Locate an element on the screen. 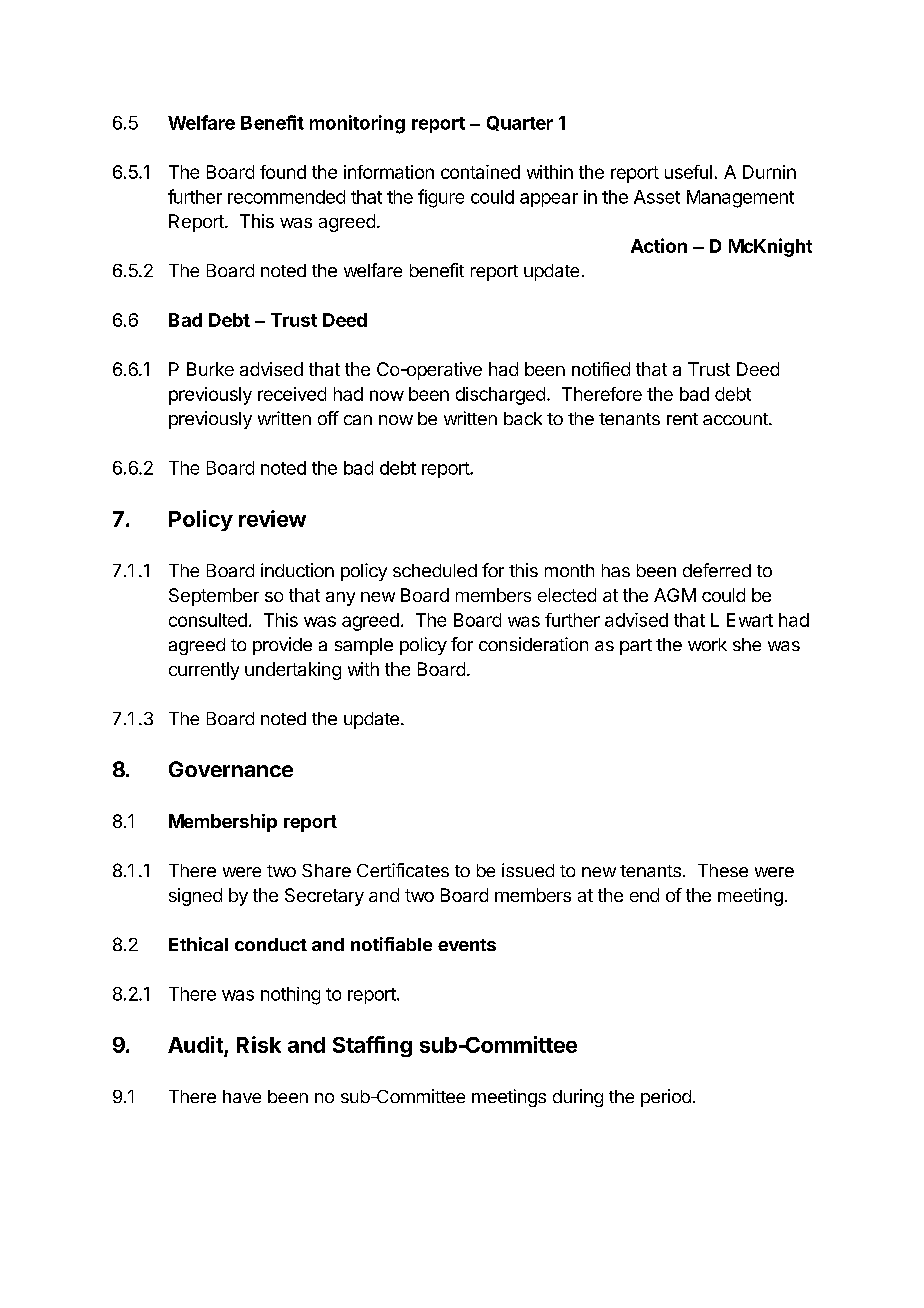 This screenshot has width=924, height=1308. account is located at coordinates (736, 419).
